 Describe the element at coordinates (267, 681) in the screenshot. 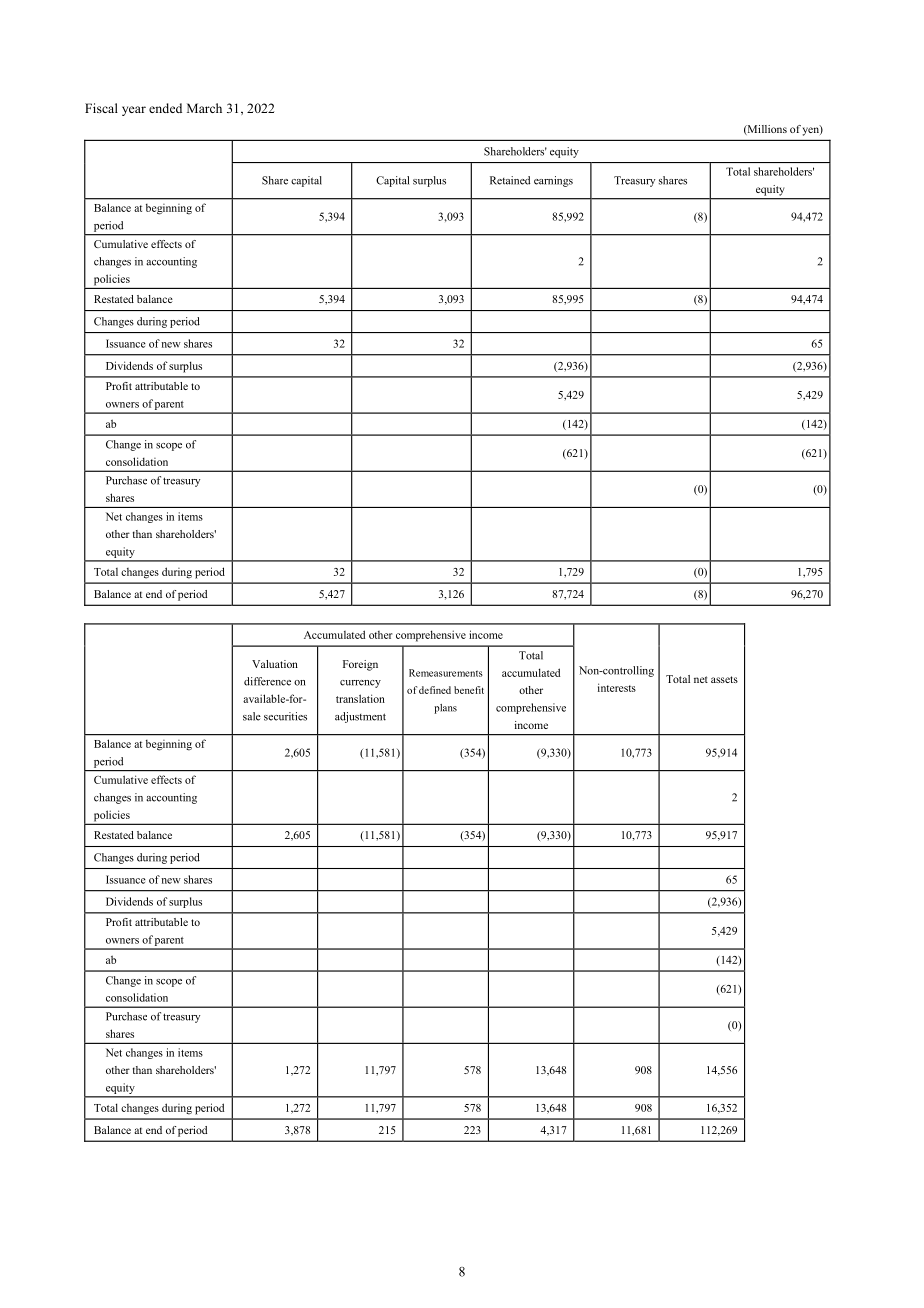

I see `difference` at that location.
